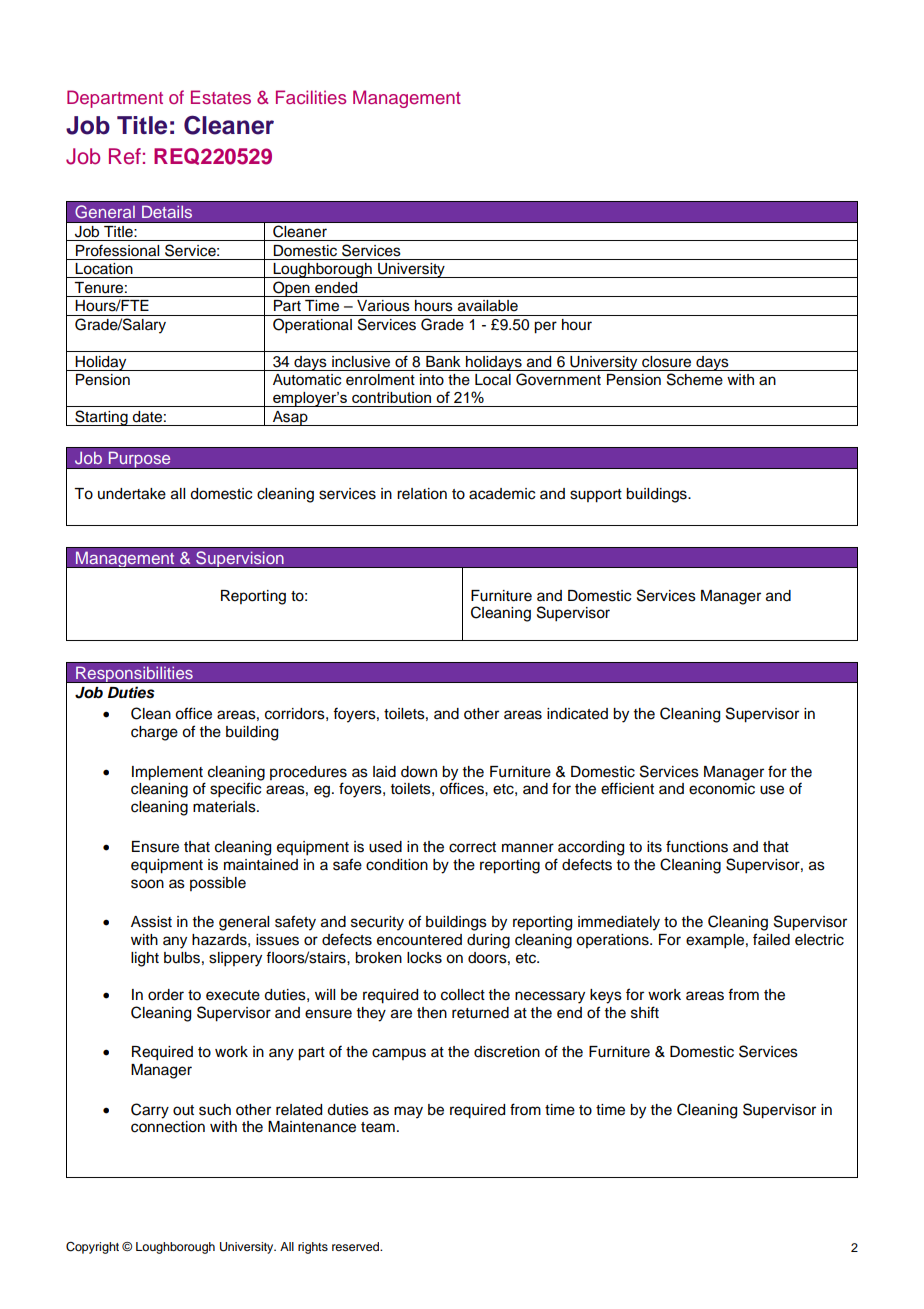 The image size is (924, 1309). I want to click on into, so click(432, 380).
